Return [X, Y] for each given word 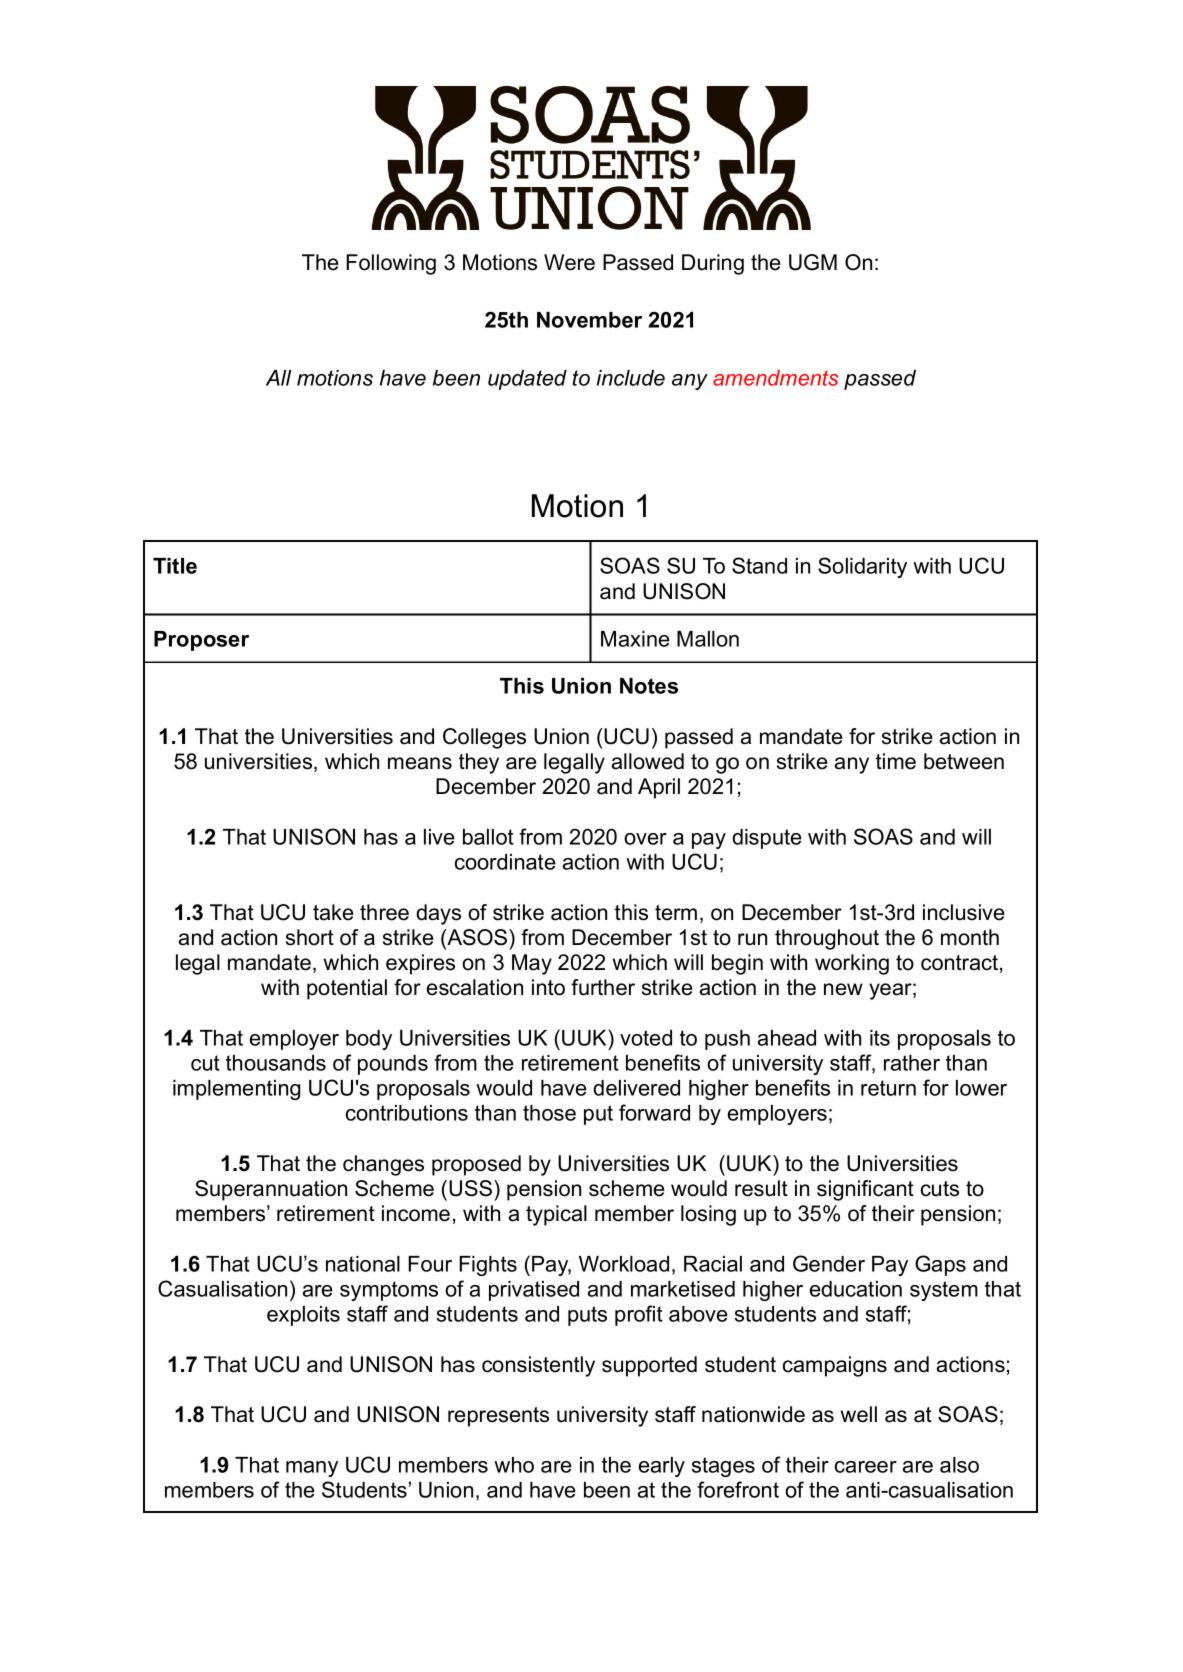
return [888, 1088]
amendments [775, 378]
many [312, 1469]
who [514, 1465]
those [549, 1113]
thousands [276, 1063]
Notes [649, 686]
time [896, 761]
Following [391, 264]
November [589, 320]
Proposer [201, 641]
